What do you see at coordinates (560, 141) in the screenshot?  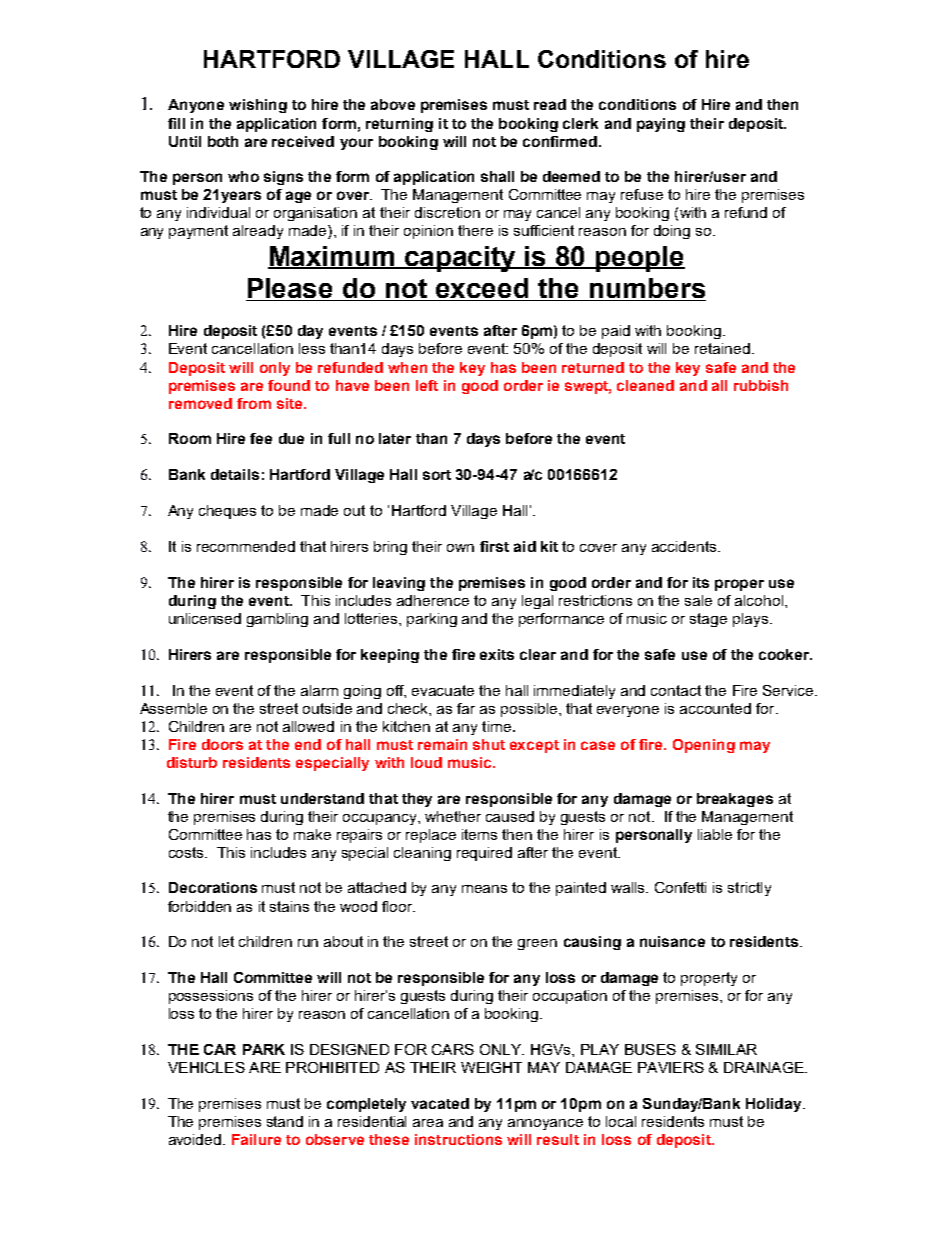 I see `confirmed` at bounding box center [560, 141].
